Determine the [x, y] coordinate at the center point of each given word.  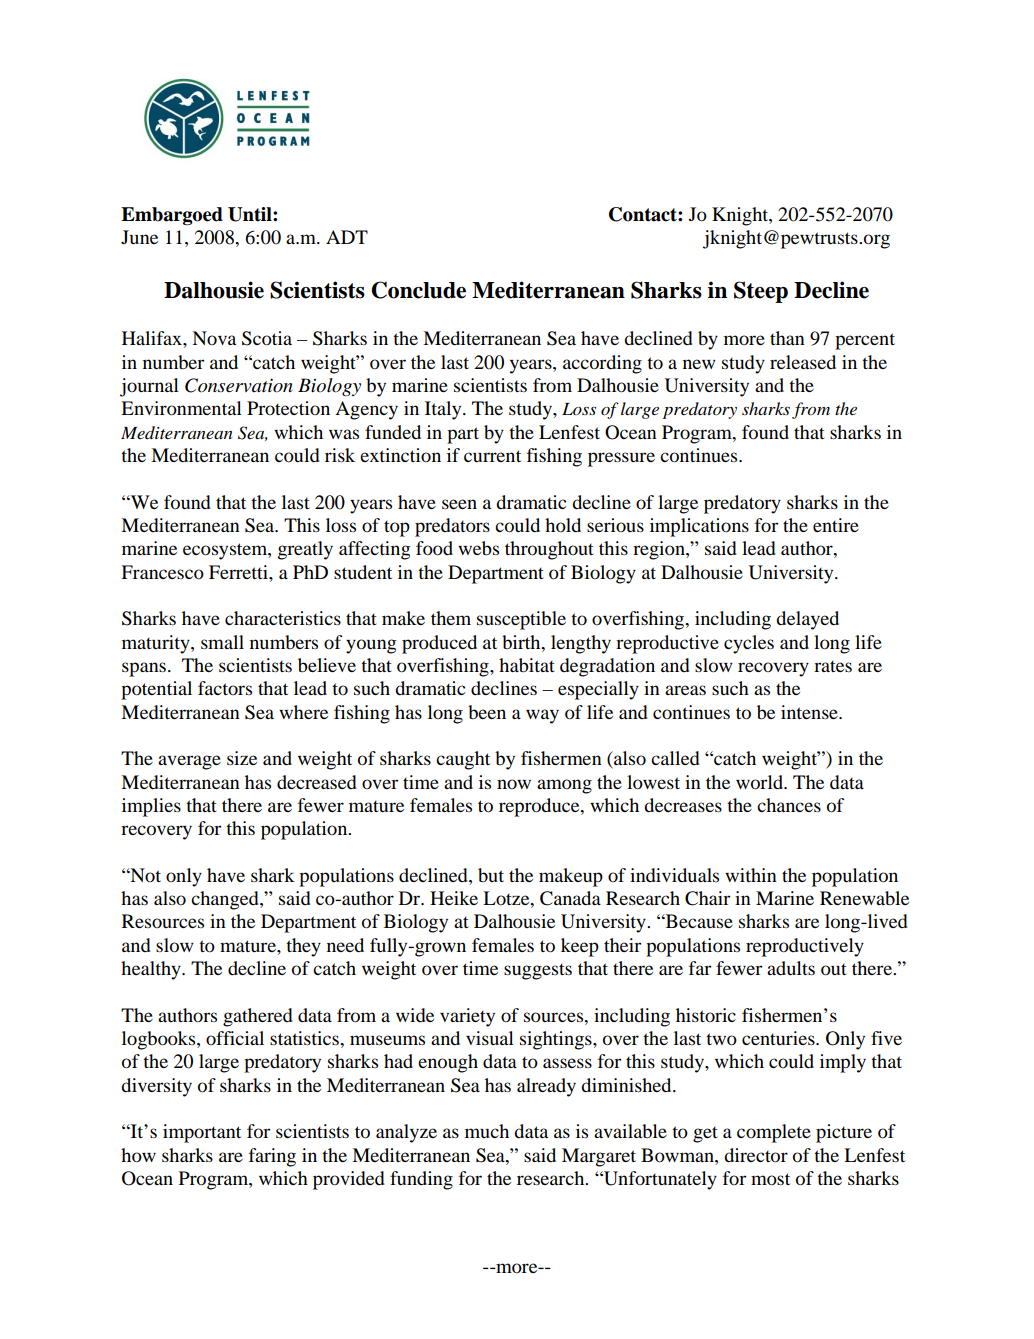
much [487, 1131]
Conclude [418, 290]
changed [226, 900]
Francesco [162, 572]
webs [478, 548]
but [491, 875]
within [751, 875]
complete [774, 1133]
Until [251, 214]
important [202, 1133]
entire [836, 525]
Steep [761, 292]
